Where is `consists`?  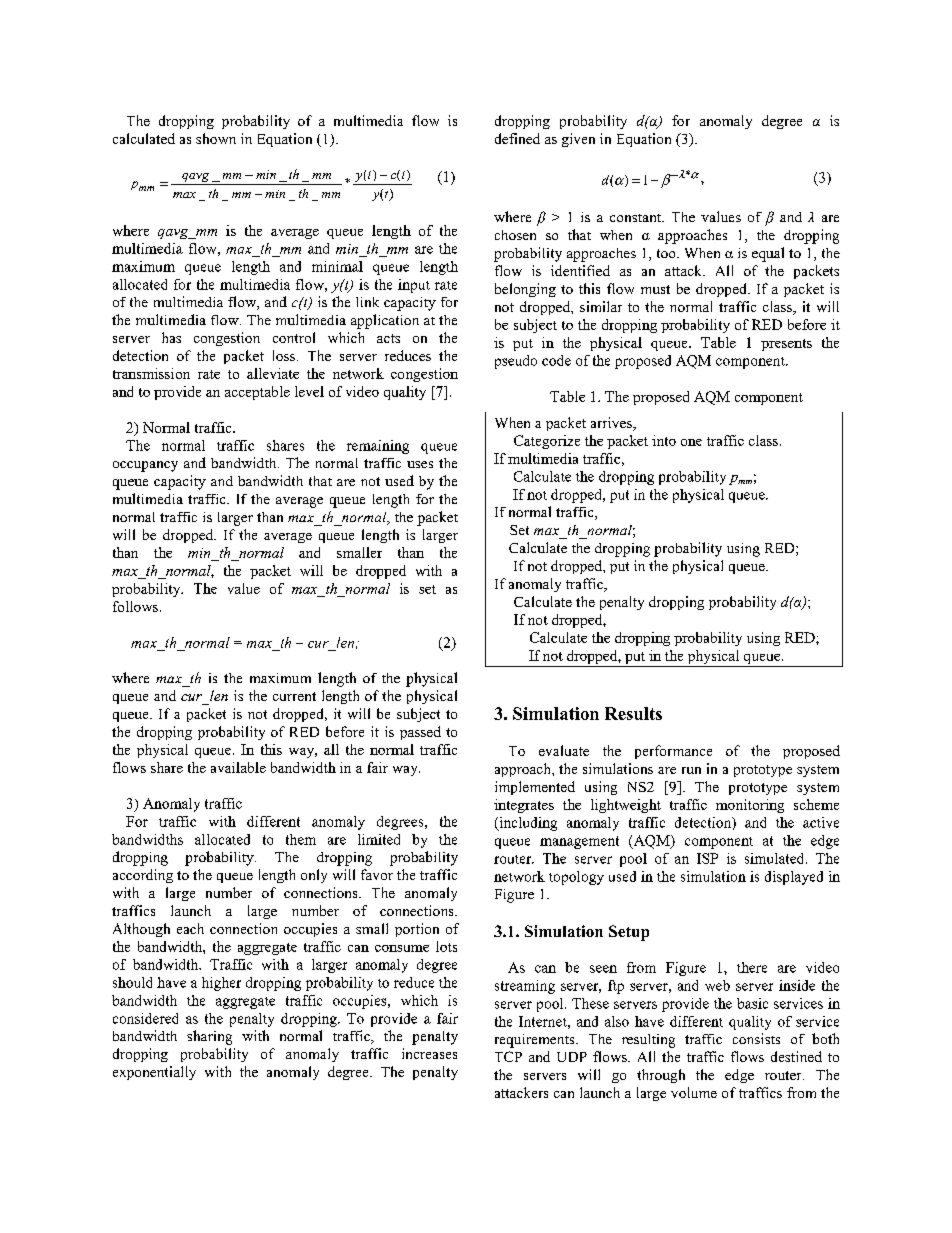 consists is located at coordinates (756, 1038).
